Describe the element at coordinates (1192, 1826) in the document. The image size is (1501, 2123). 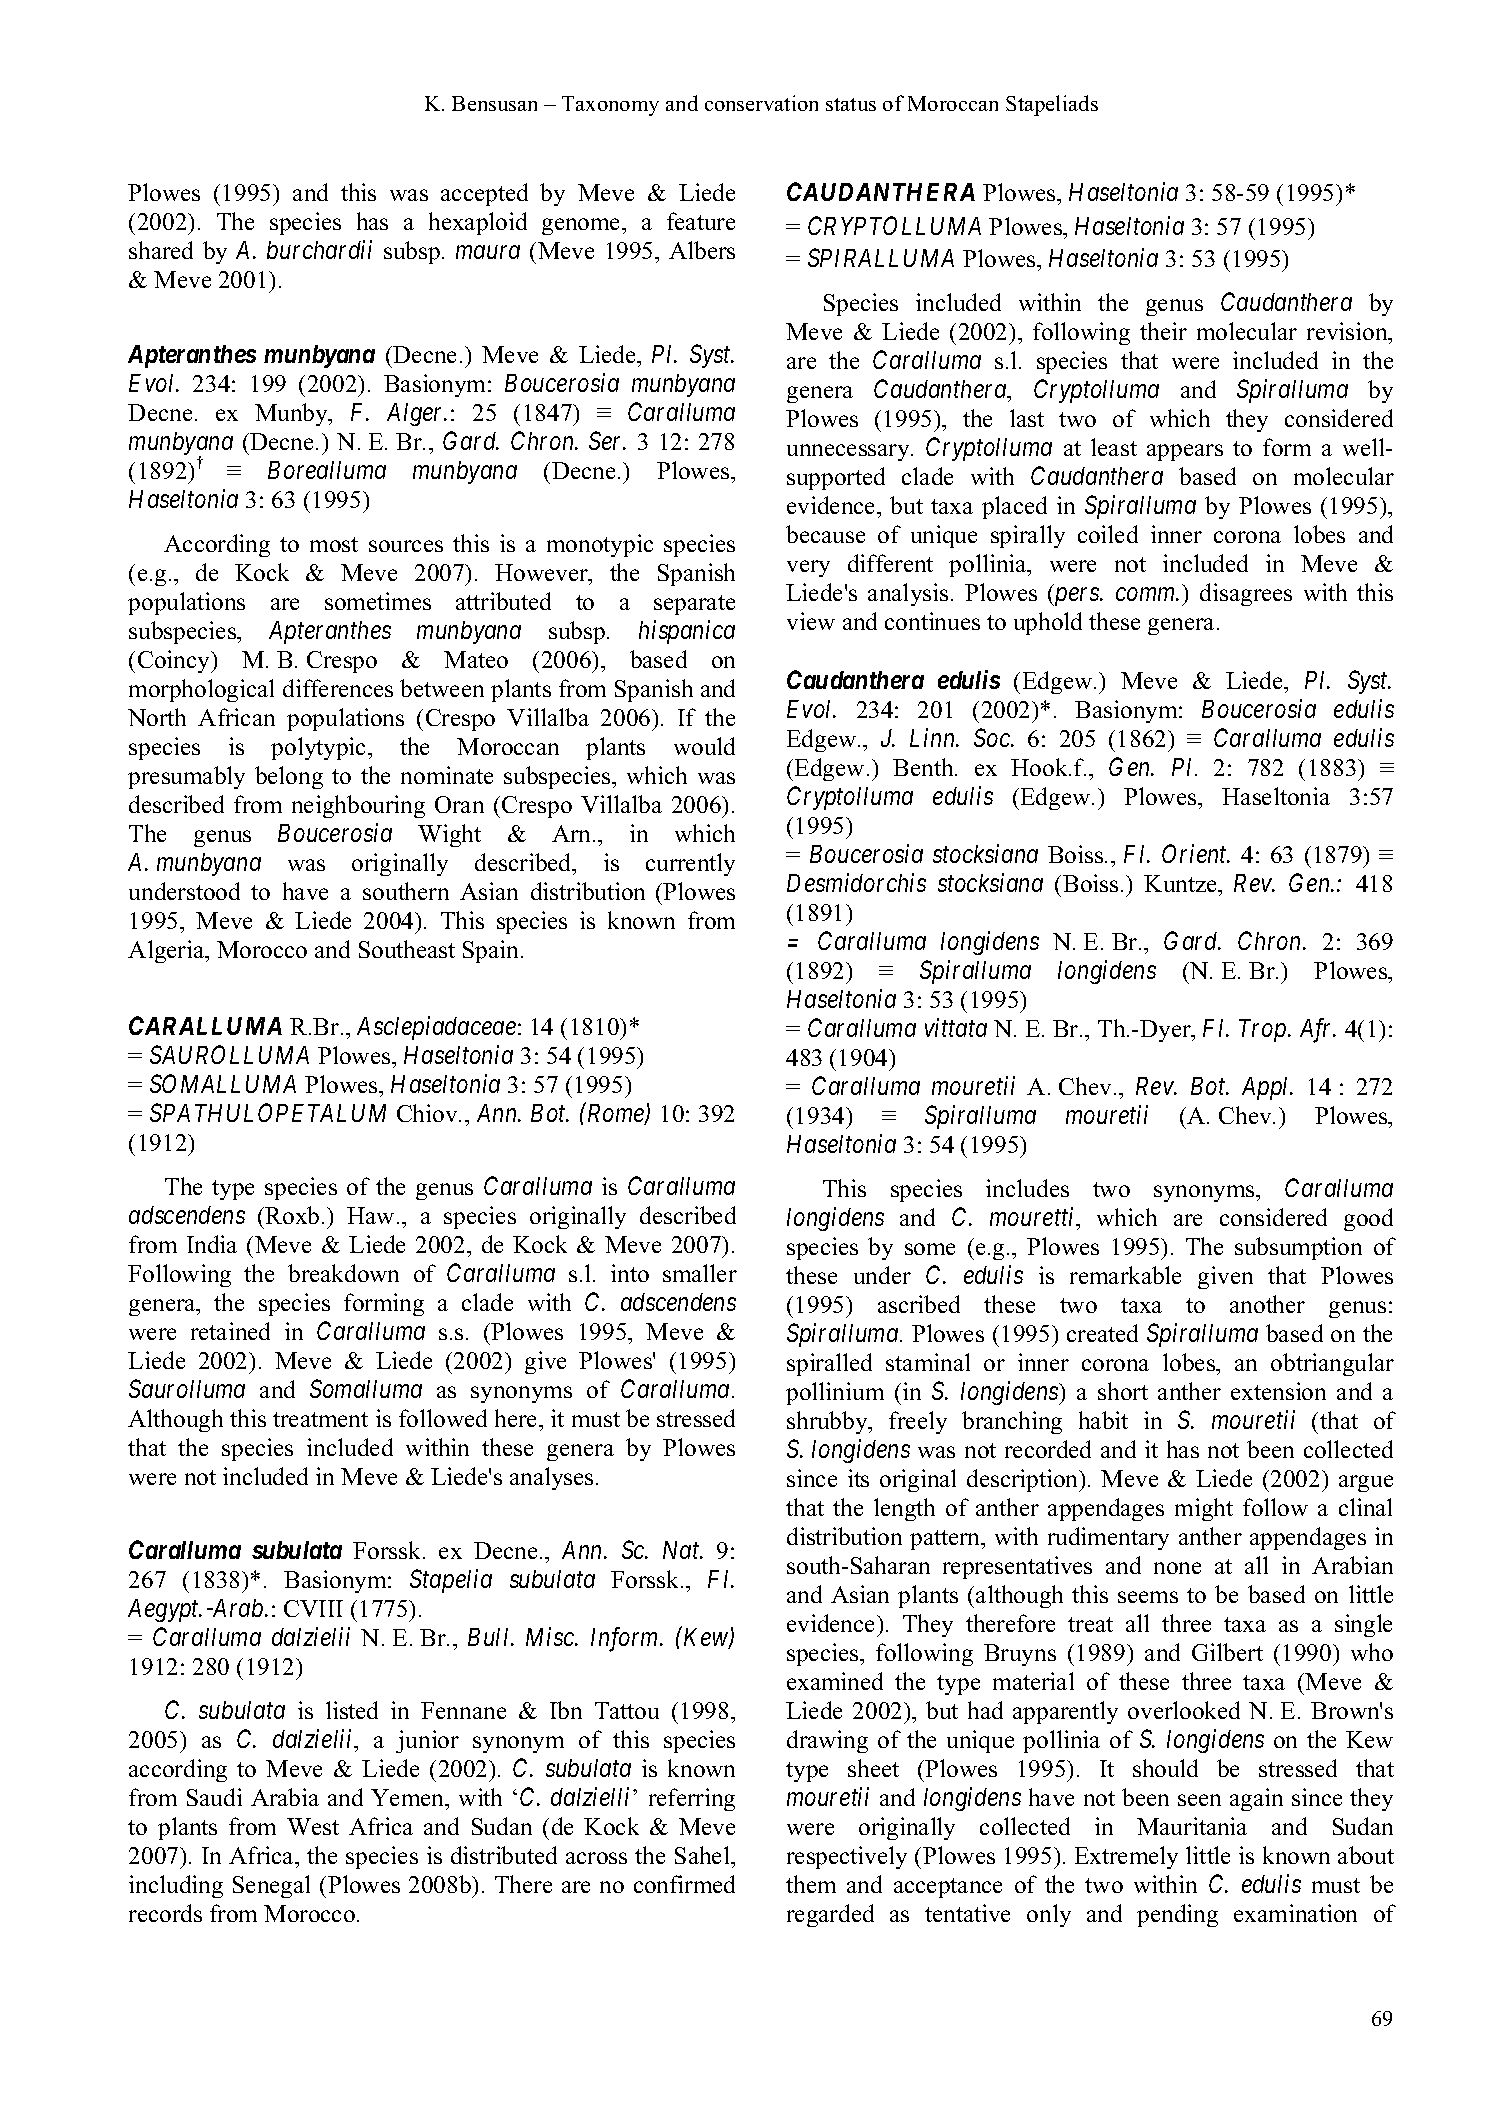
I see `Mauritania` at that location.
